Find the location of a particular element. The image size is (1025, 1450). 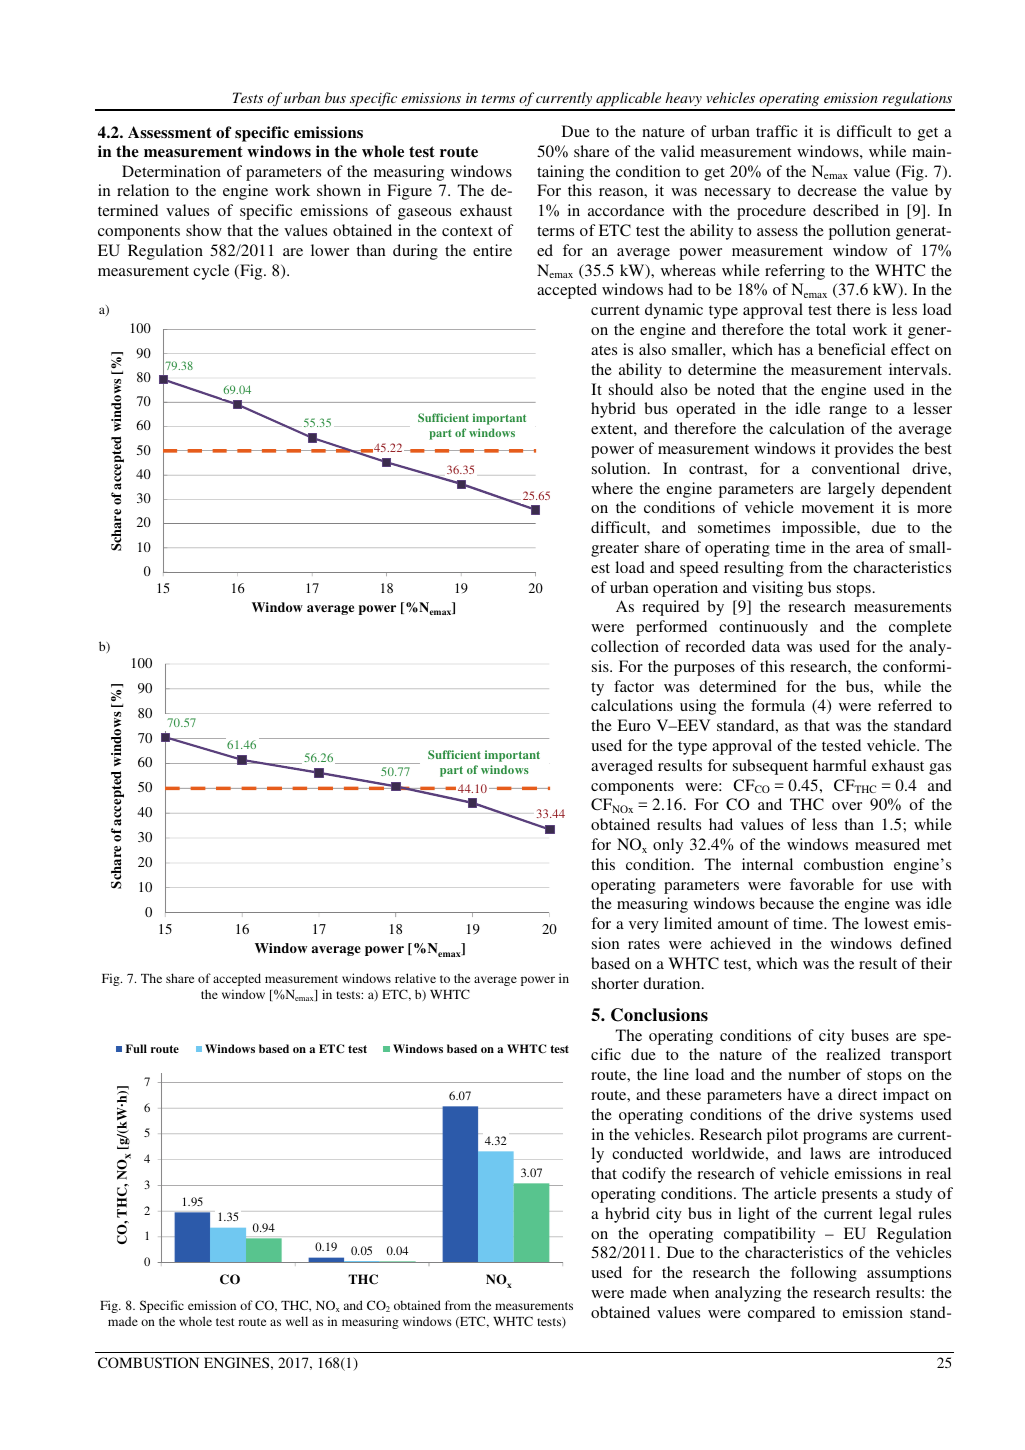

well is located at coordinates (297, 1321).
